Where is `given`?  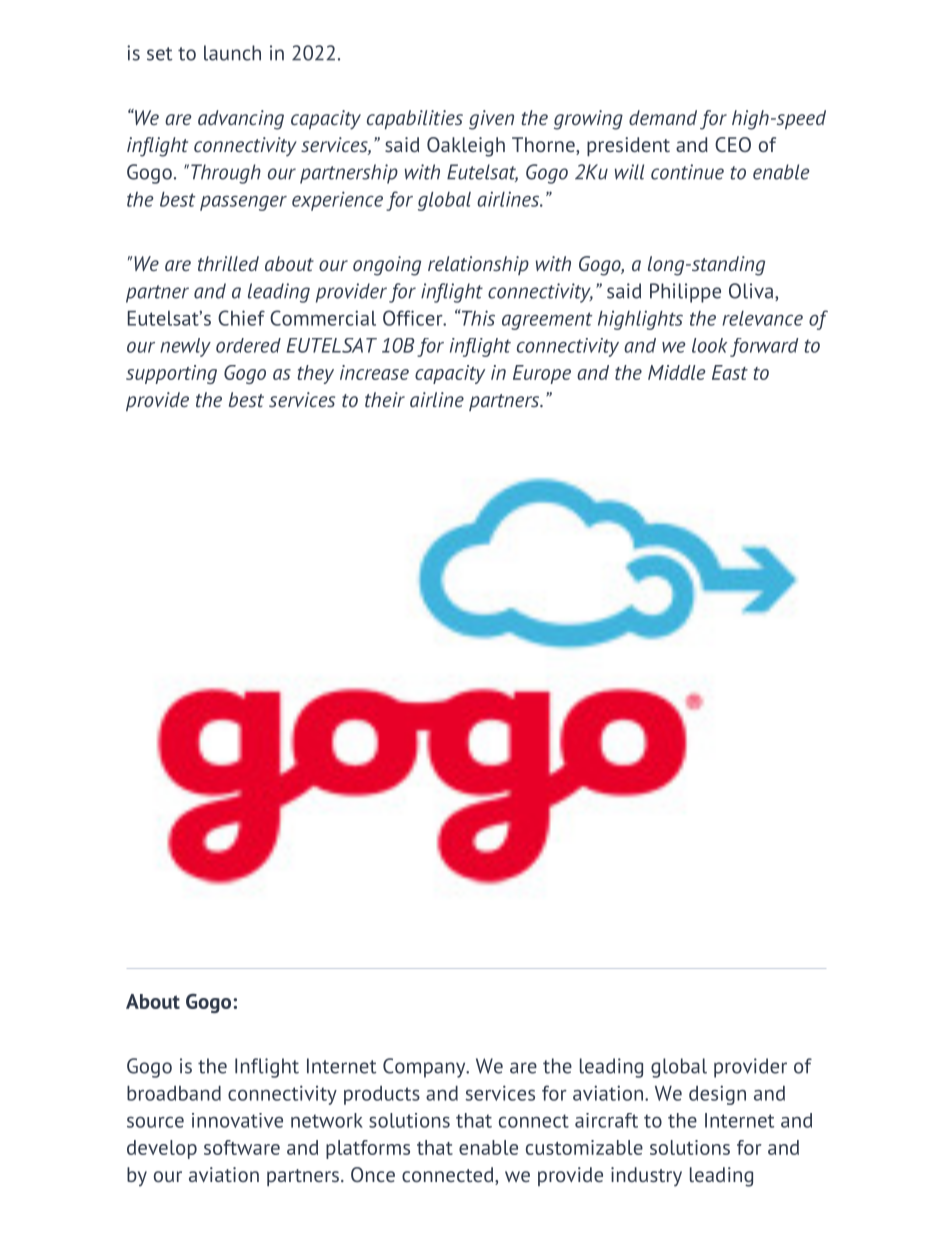
given is located at coordinates (491, 120).
